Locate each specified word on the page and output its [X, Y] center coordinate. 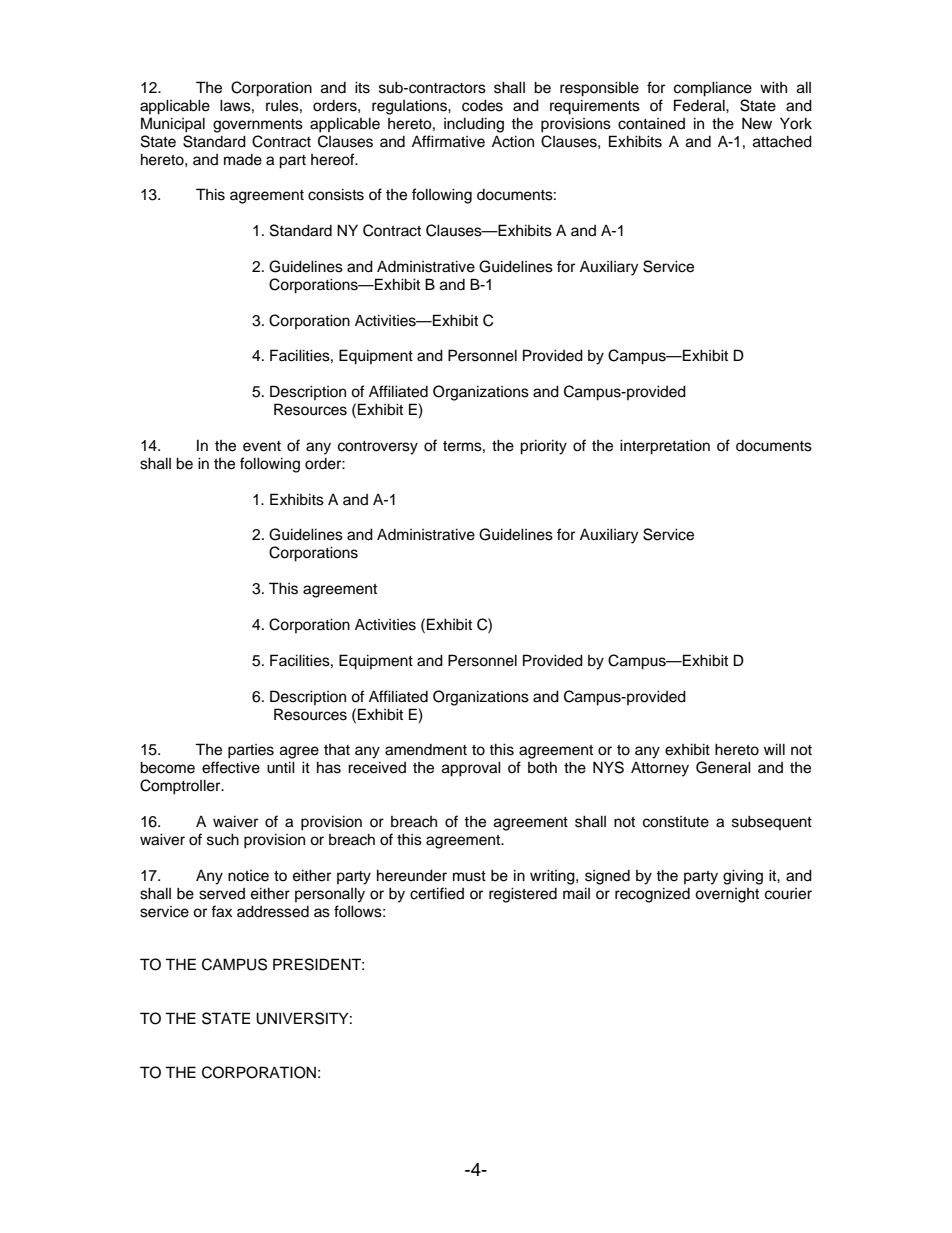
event [262, 446]
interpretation [665, 447]
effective [231, 767]
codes [482, 105]
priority [543, 447]
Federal [700, 105]
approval [471, 769]
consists [336, 194]
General [723, 767]
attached [782, 141]
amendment [426, 750]
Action [513, 141]
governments [258, 126]
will [774, 749]
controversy [378, 448]
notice [248, 876]
